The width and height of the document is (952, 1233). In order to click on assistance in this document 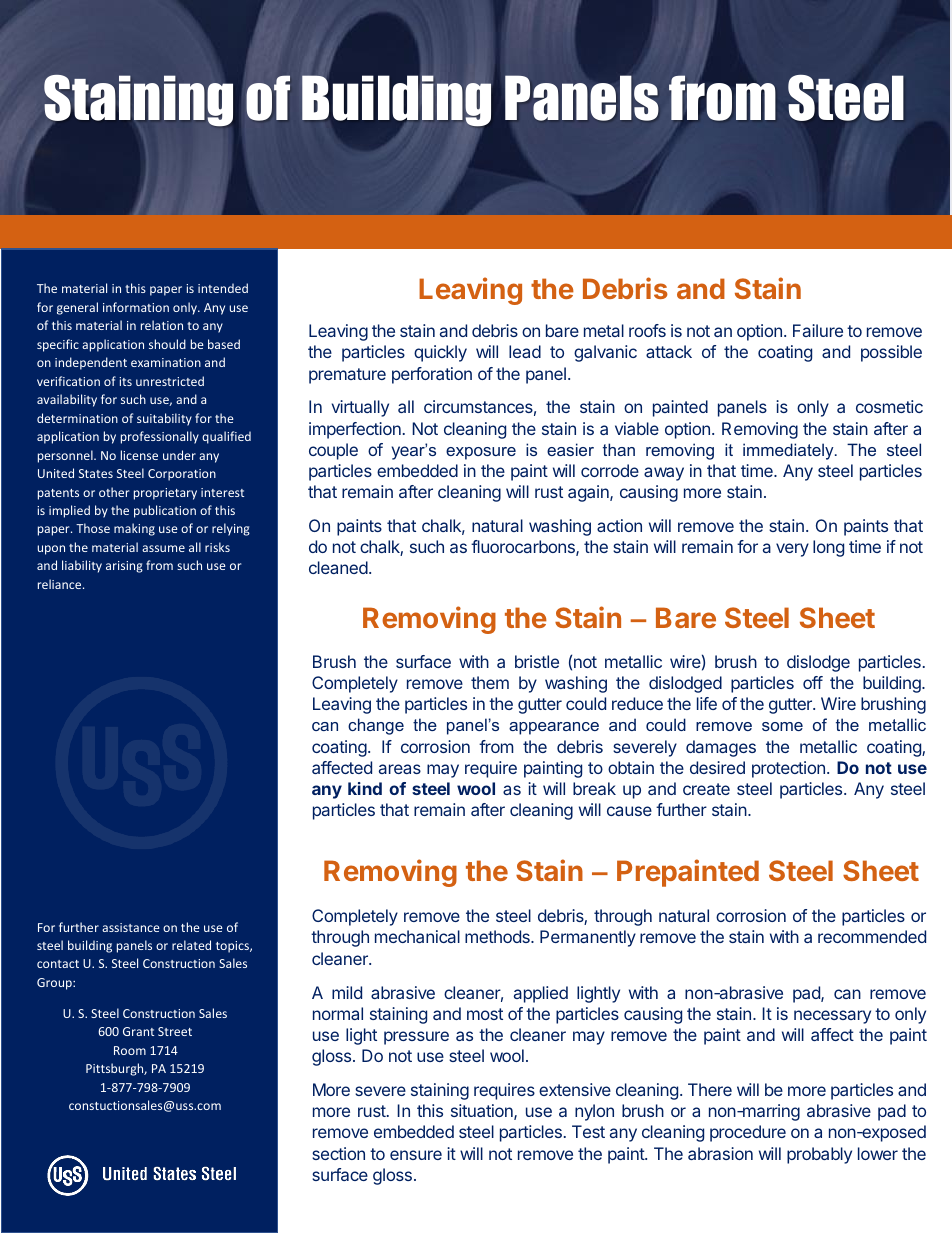, I will do `click(131, 927)`.
